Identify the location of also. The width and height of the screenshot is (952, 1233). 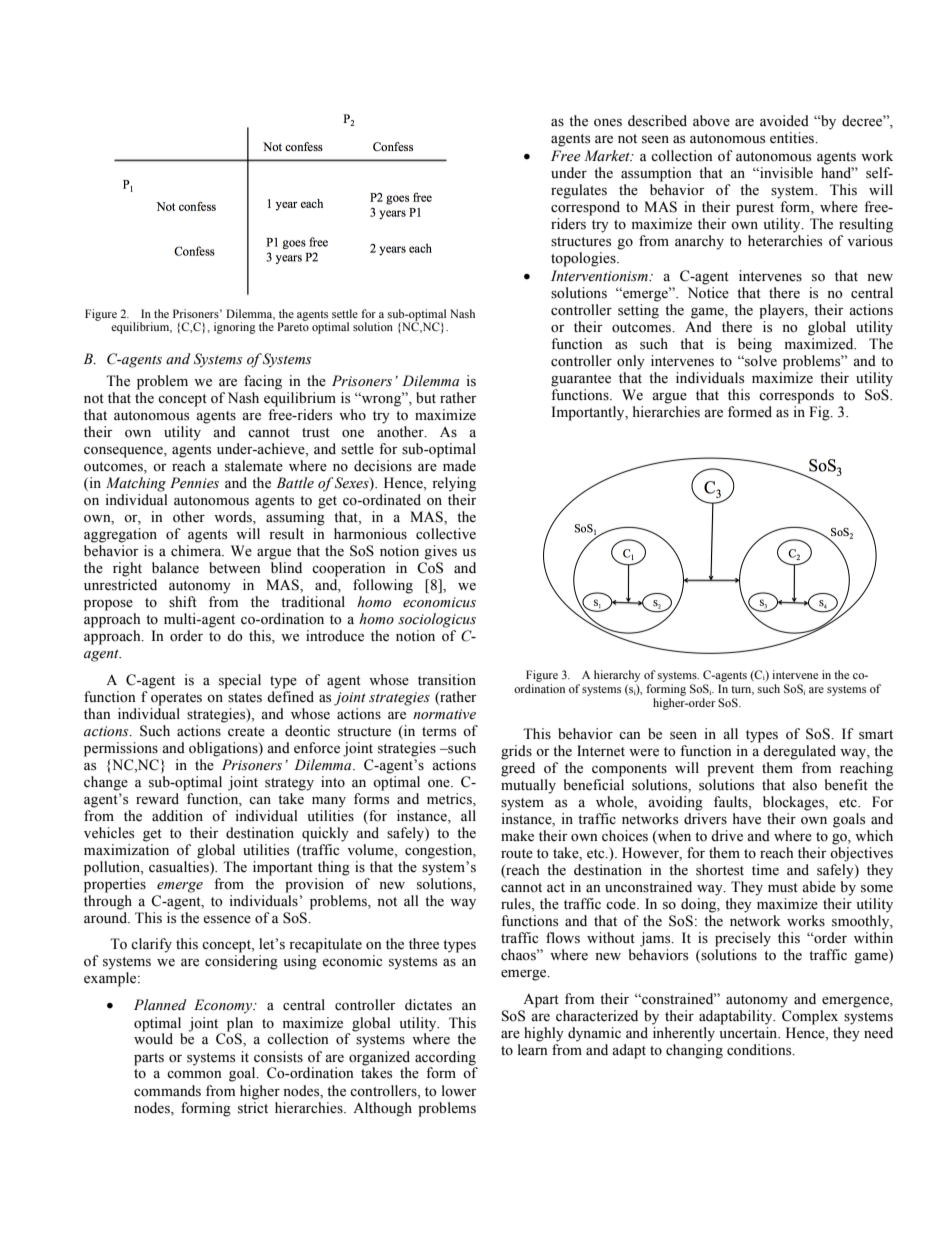
(804, 785).
